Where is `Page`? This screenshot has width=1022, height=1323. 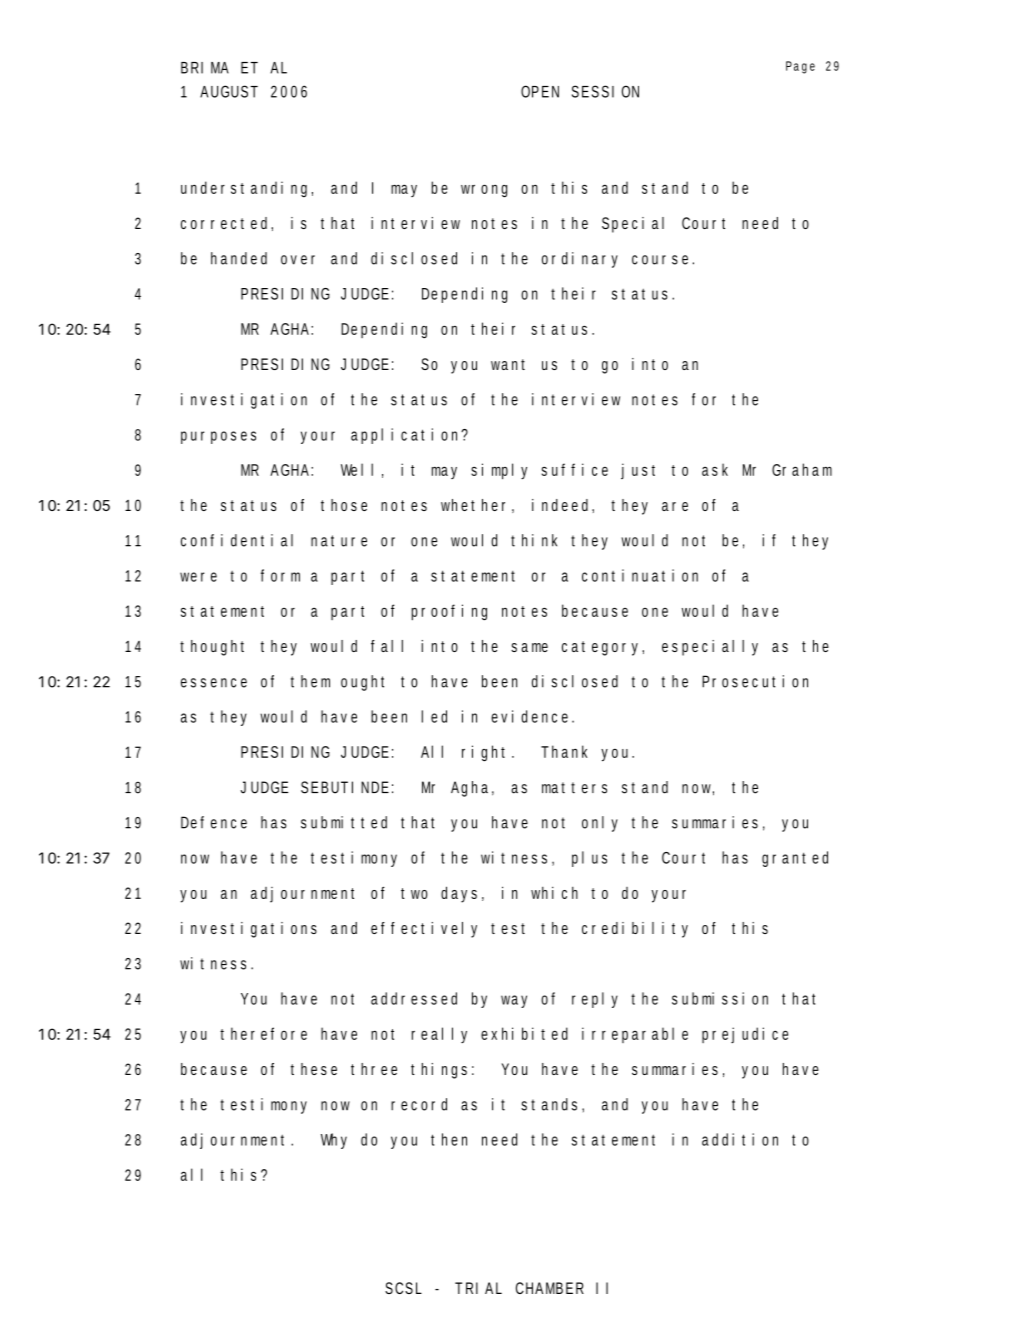 Page is located at coordinates (800, 67).
